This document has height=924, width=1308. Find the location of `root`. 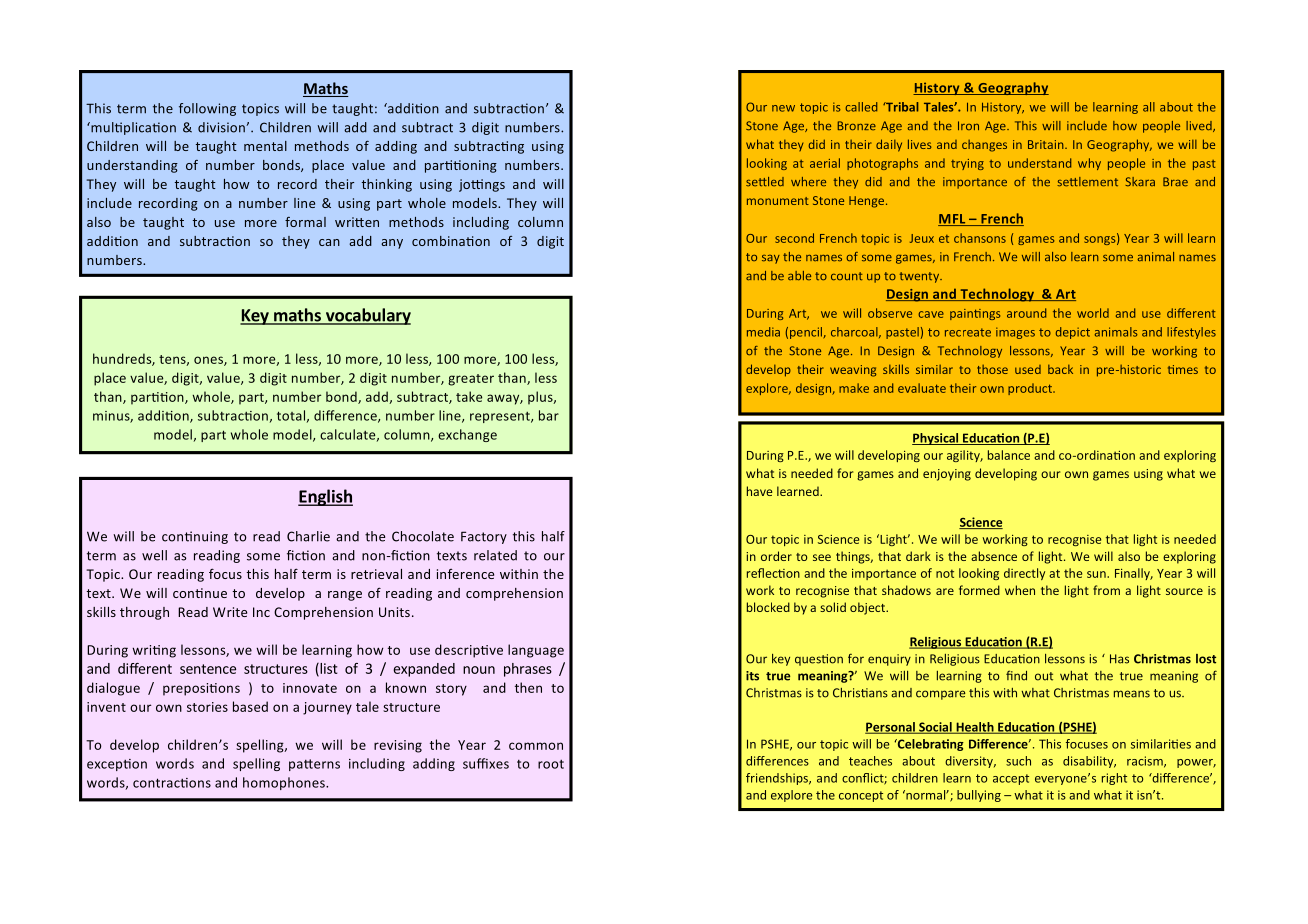

root is located at coordinates (551, 764).
